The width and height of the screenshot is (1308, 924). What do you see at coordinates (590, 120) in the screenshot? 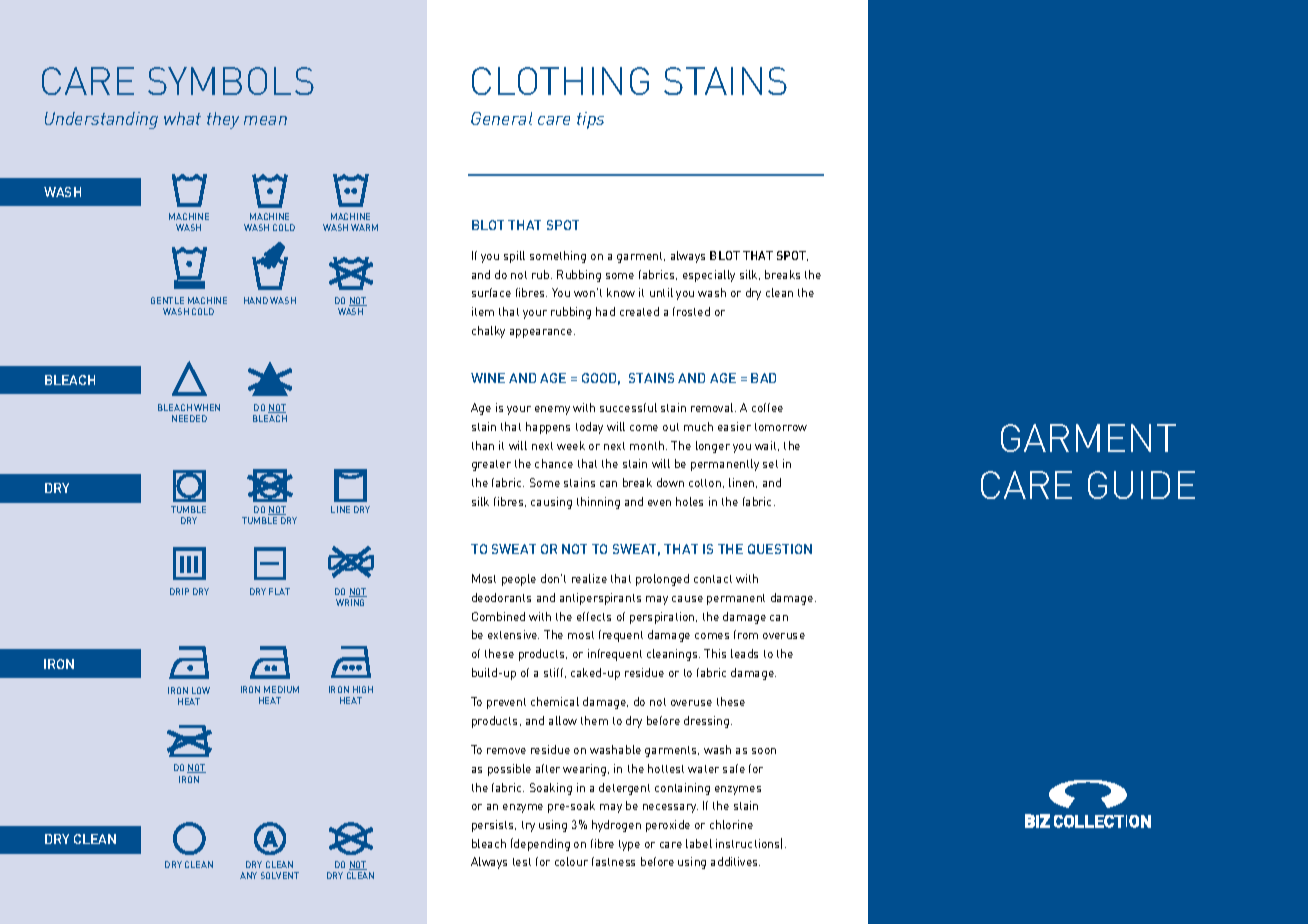
I see `tips` at bounding box center [590, 120].
